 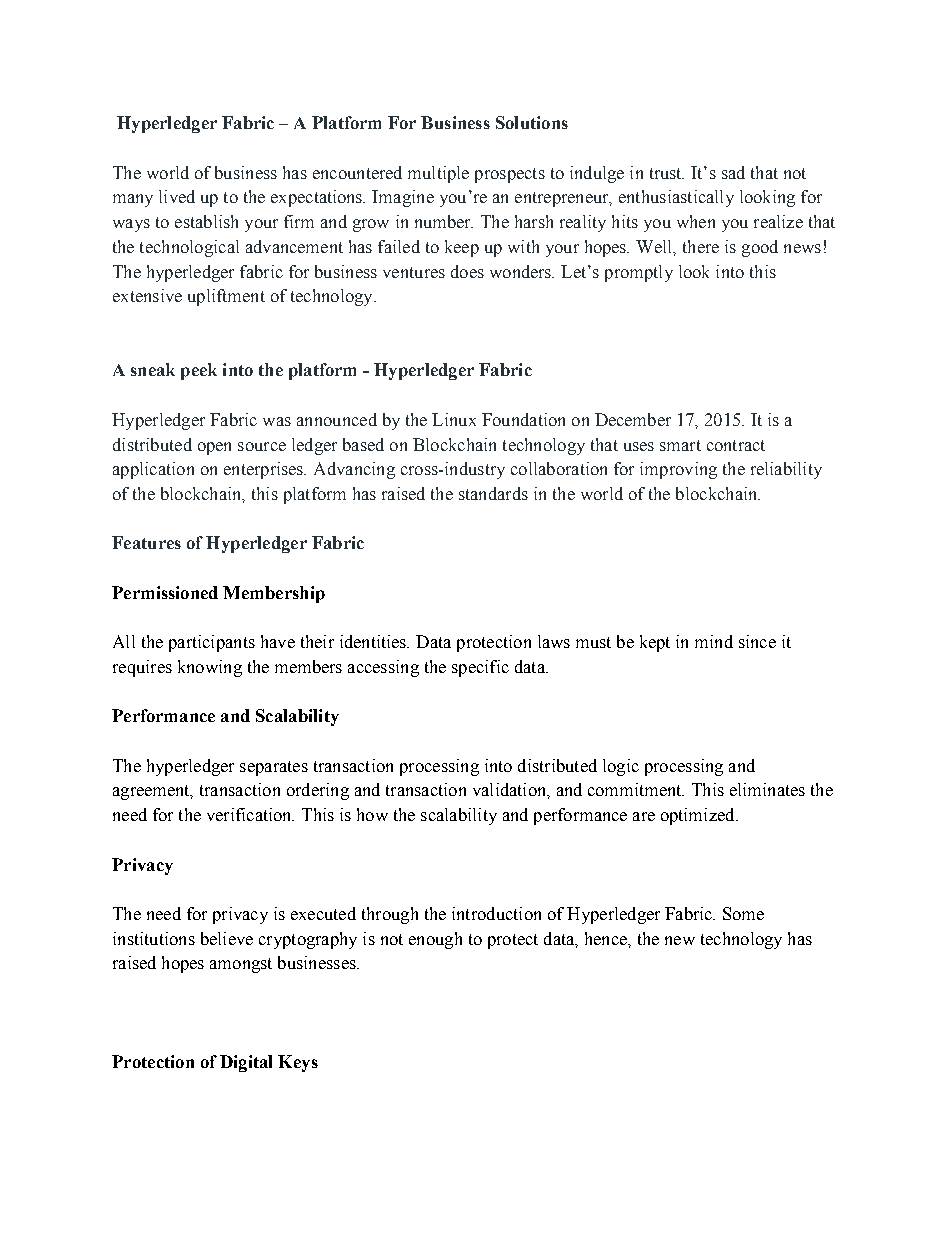 I want to click on eliminates, so click(x=767, y=789).
